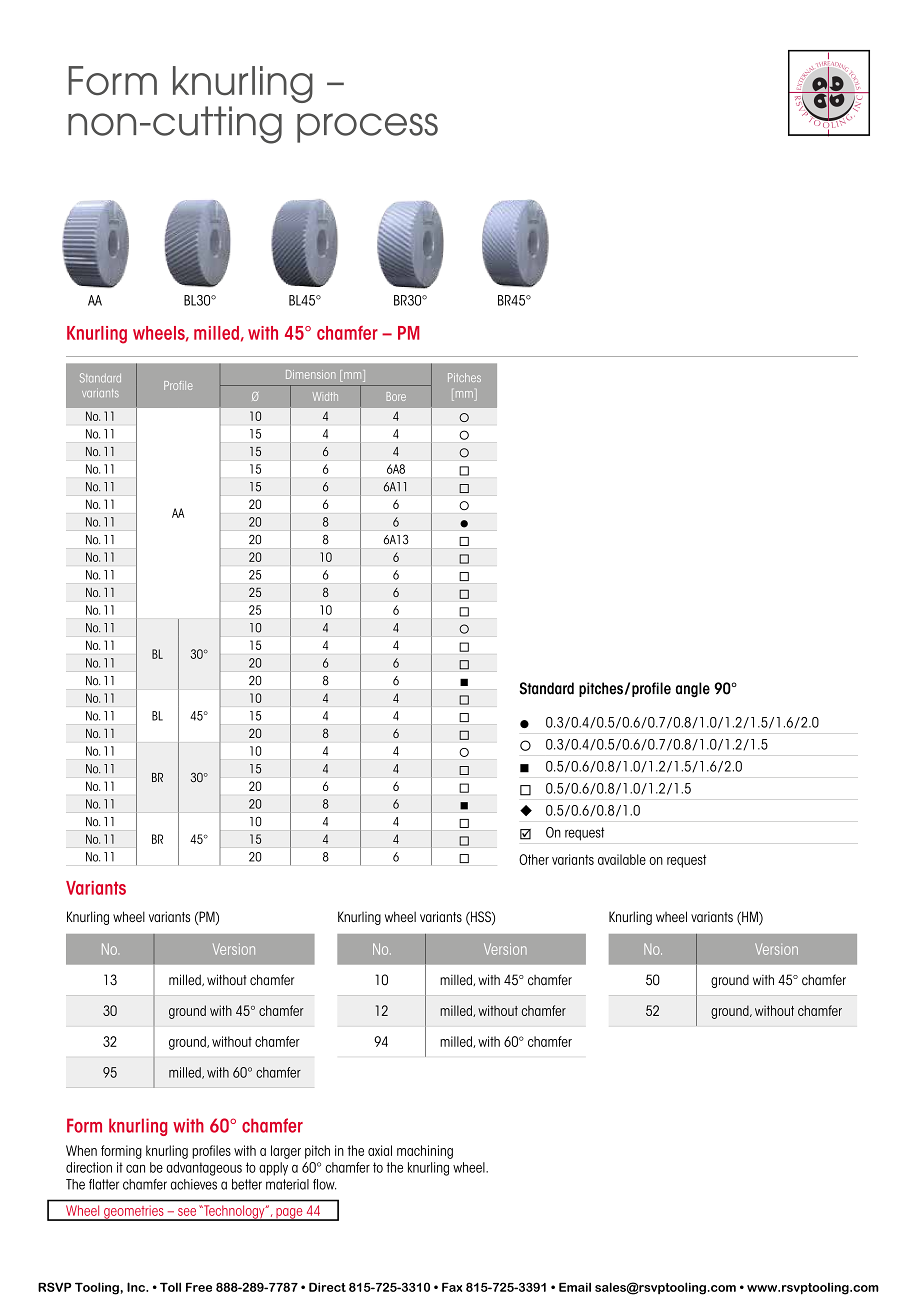  I want to click on When, so click(81, 1150).
